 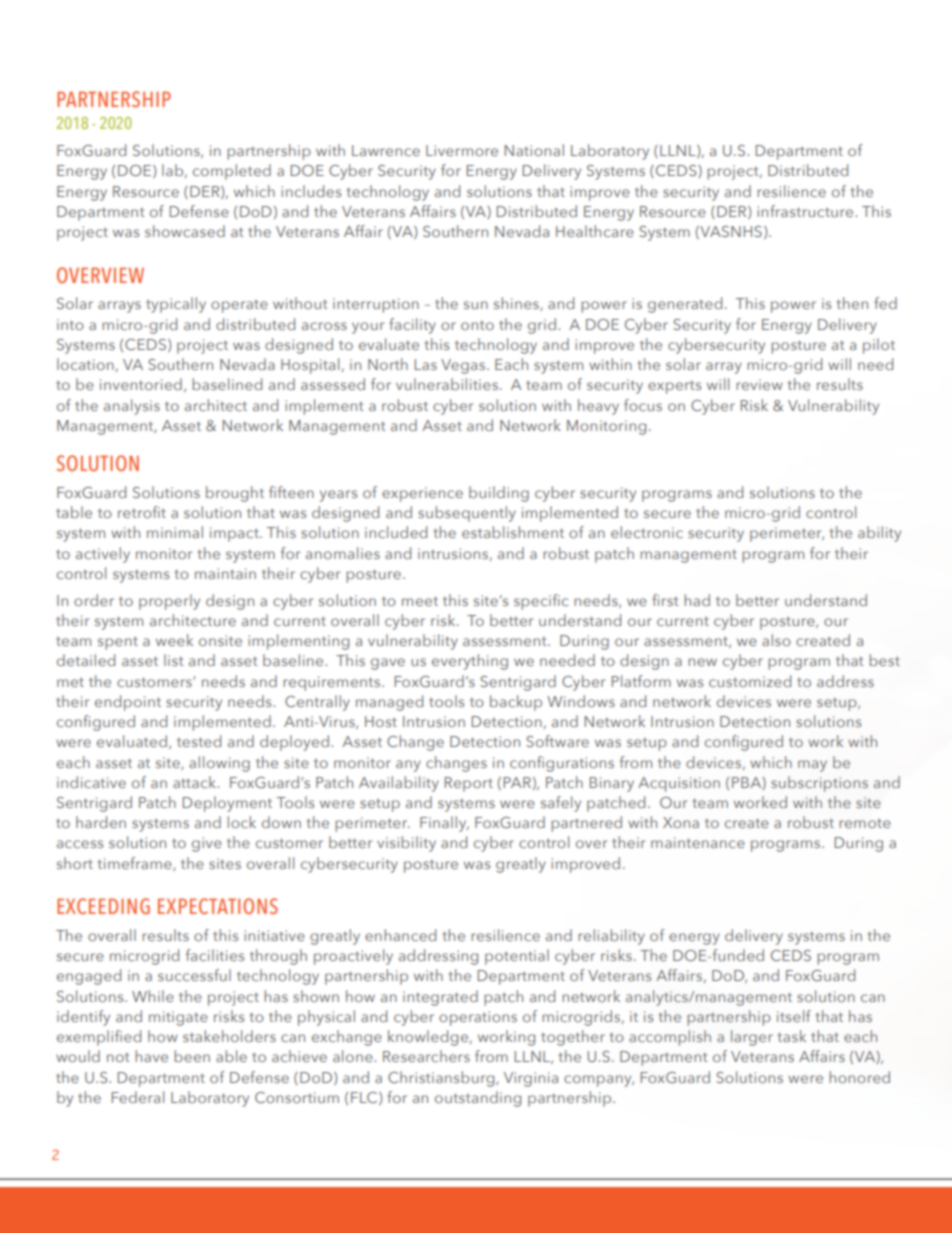 I want to click on completed, so click(x=232, y=172).
